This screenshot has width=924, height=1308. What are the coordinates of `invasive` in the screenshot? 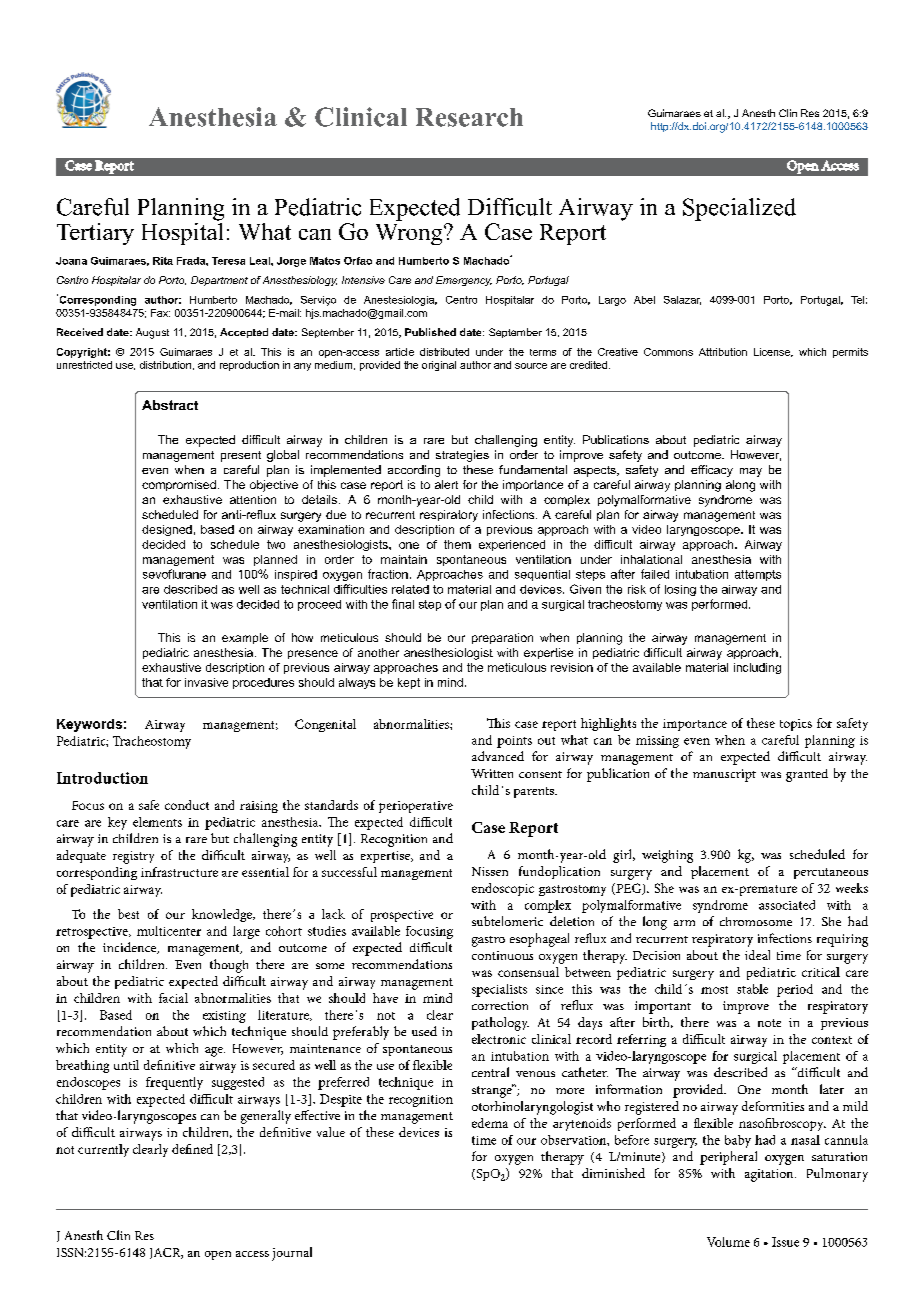 It's located at (206, 682).
